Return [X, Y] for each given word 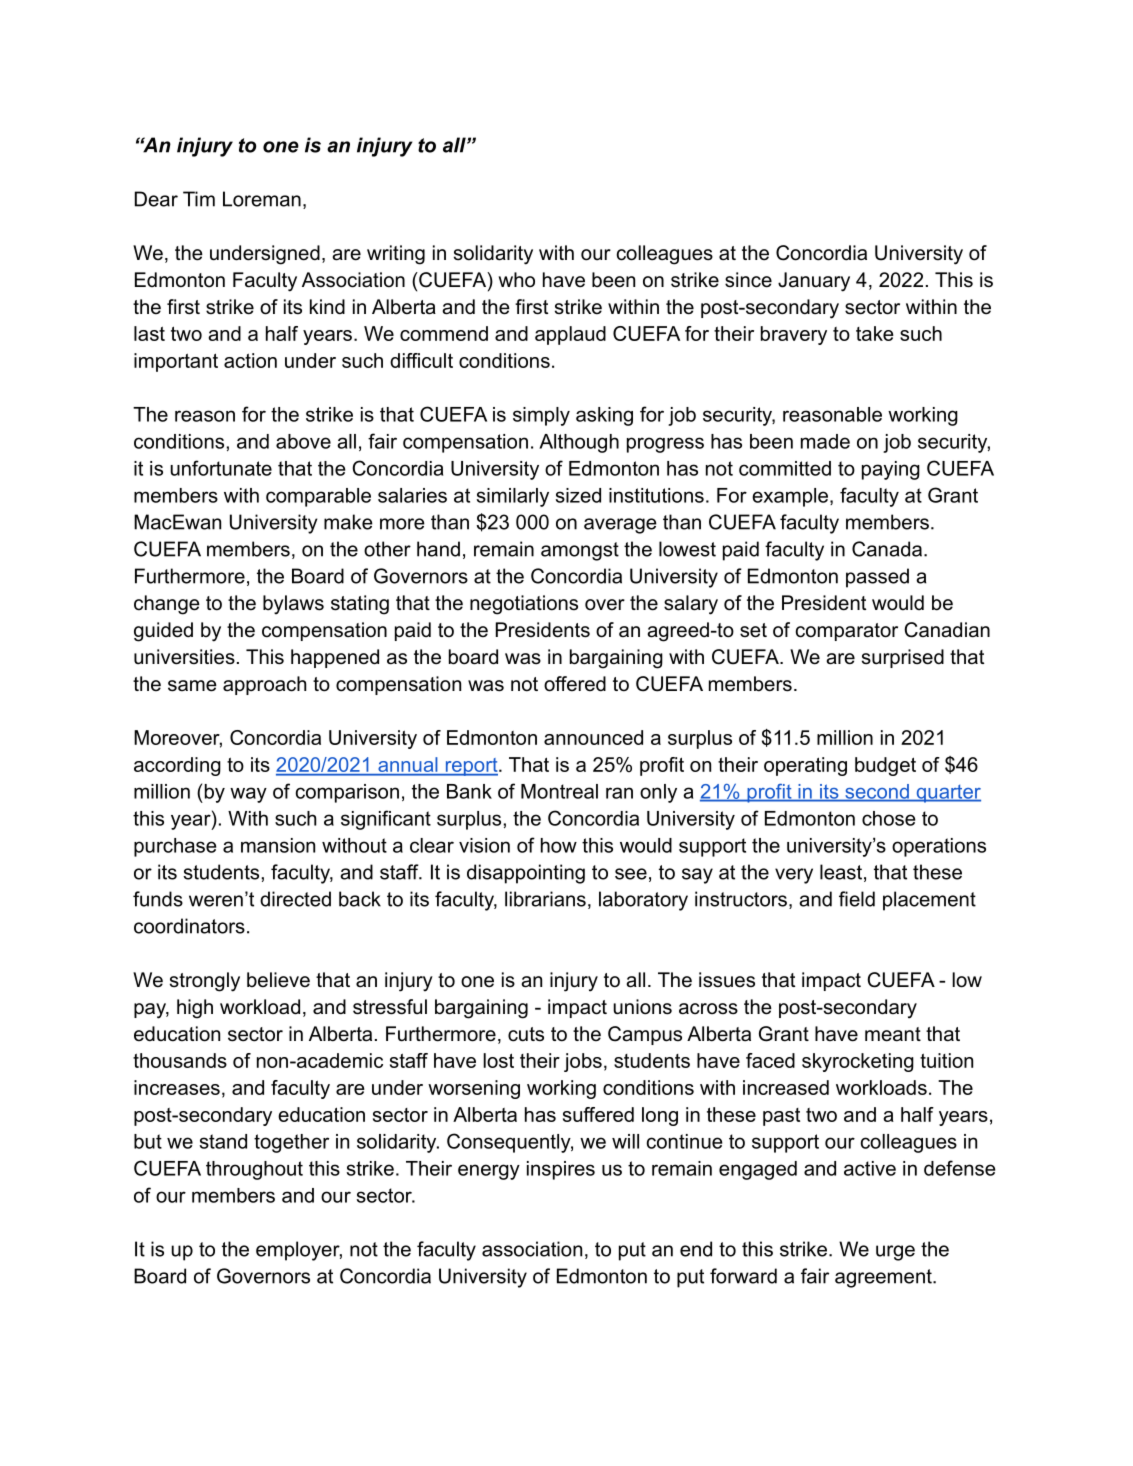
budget [885, 766]
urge [895, 1253]
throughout [254, 1170]
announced [593, 737]
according [177, 766]
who [516, 279]
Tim [199, 199]
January [814, 282]
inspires [561, 1170]
